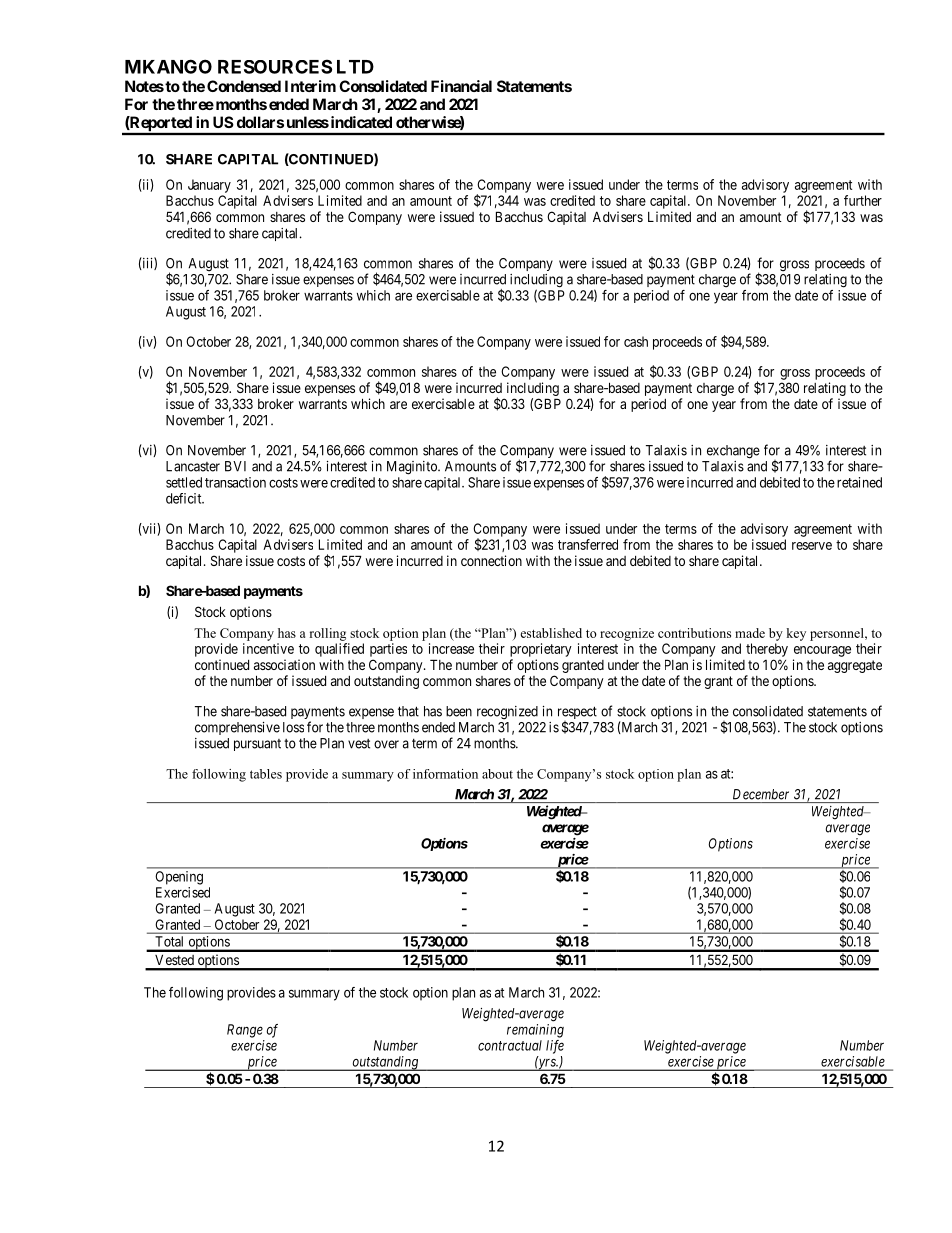 The width and height of the screenshot is (952, 1233). What do you see at coordinates (636, 341) in the screenshot?
I see `cash` at bounding box center [636, 341].
